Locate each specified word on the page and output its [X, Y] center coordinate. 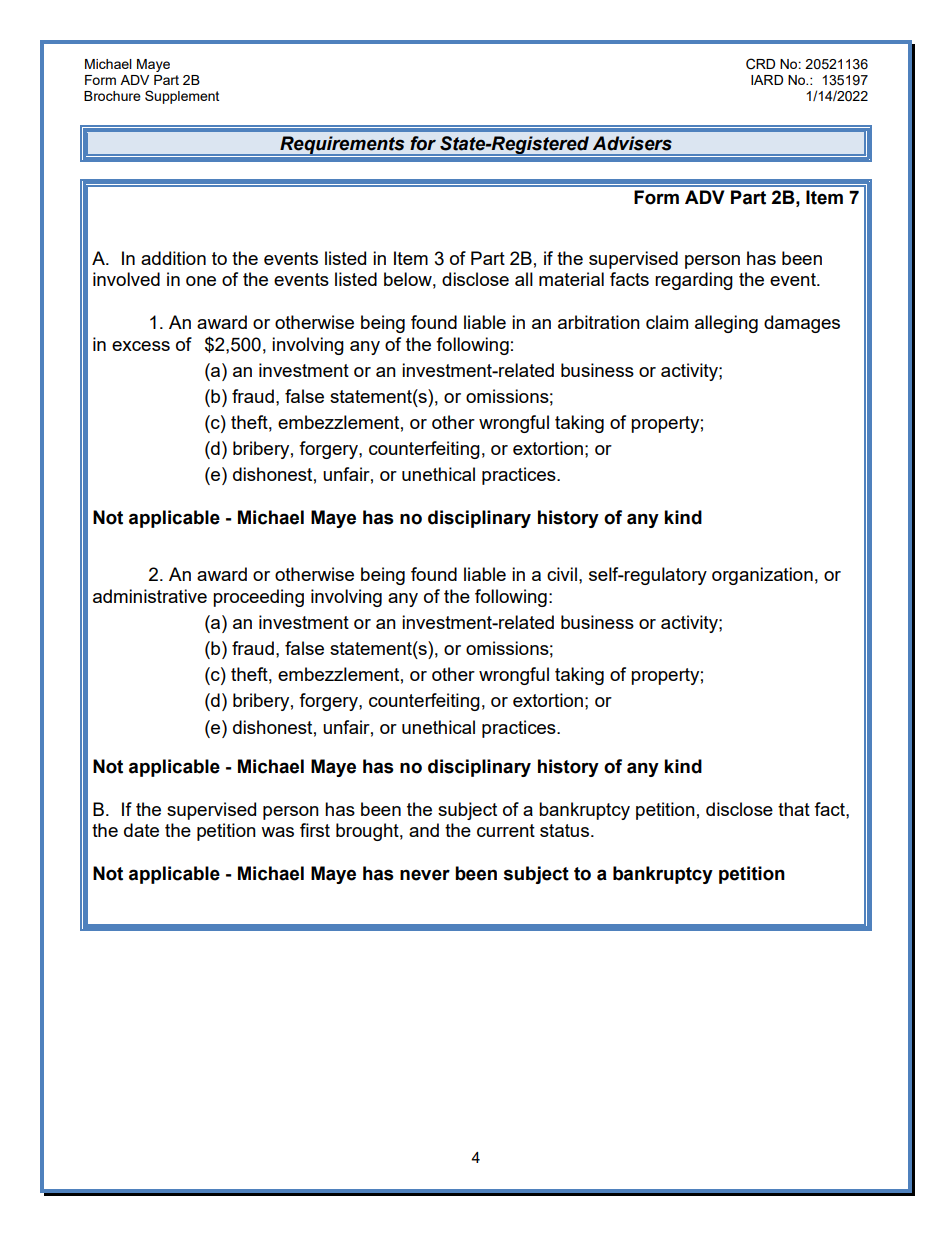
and [424, 830]
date [141, 830]
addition [173, 258]
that [794, 809]
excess [141, 346]
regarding [694, 281]
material [571, 279]
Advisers [632, 143]
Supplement [182, 97]
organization [762, 576]
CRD [760, 64]
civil [562, 574]
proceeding [258, 598]
